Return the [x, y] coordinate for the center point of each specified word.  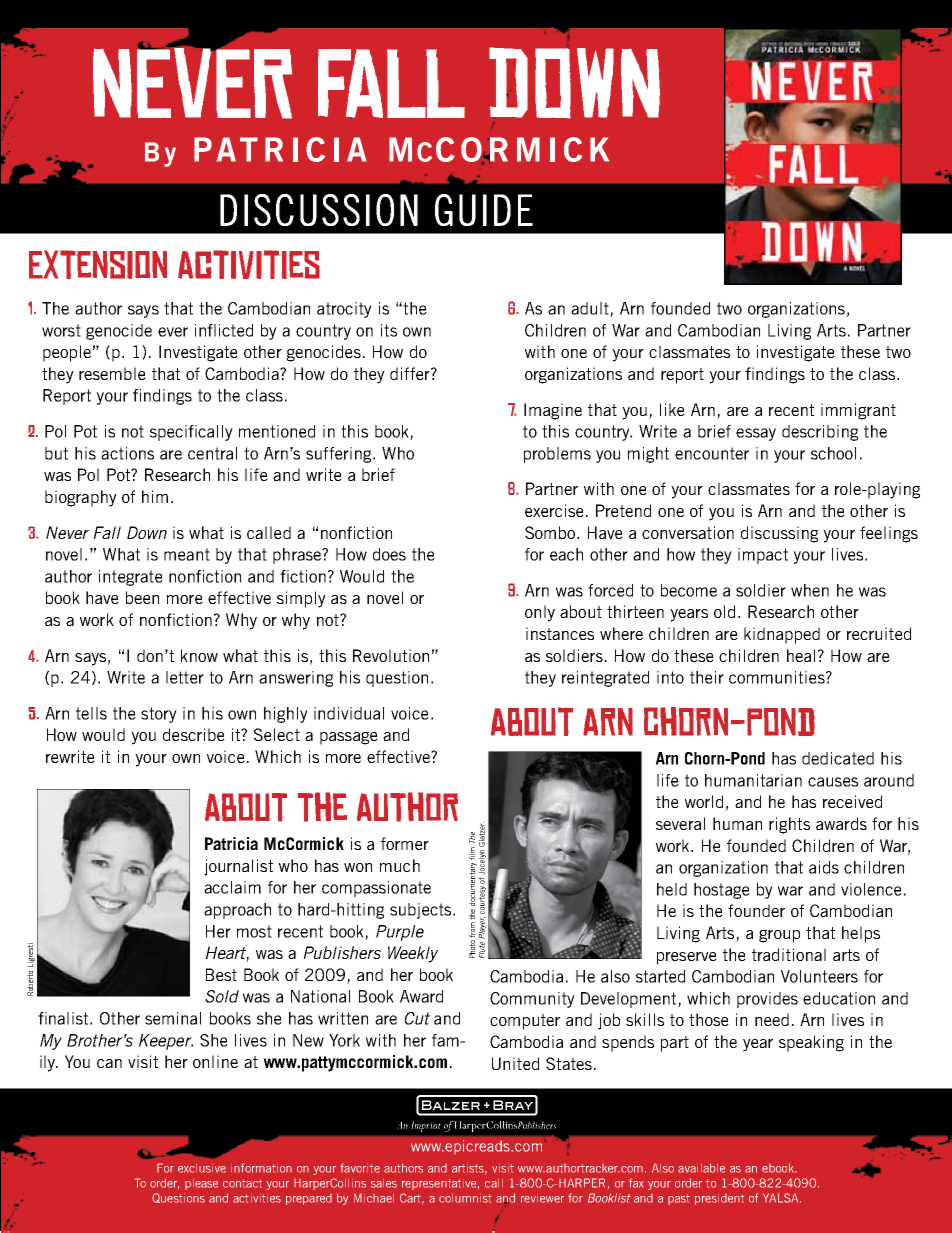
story [159, 715]
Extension [98, 264]
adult [591, 309]
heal [801, 655]
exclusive [202, 1168]
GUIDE [484, 210]
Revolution [391, 655]
